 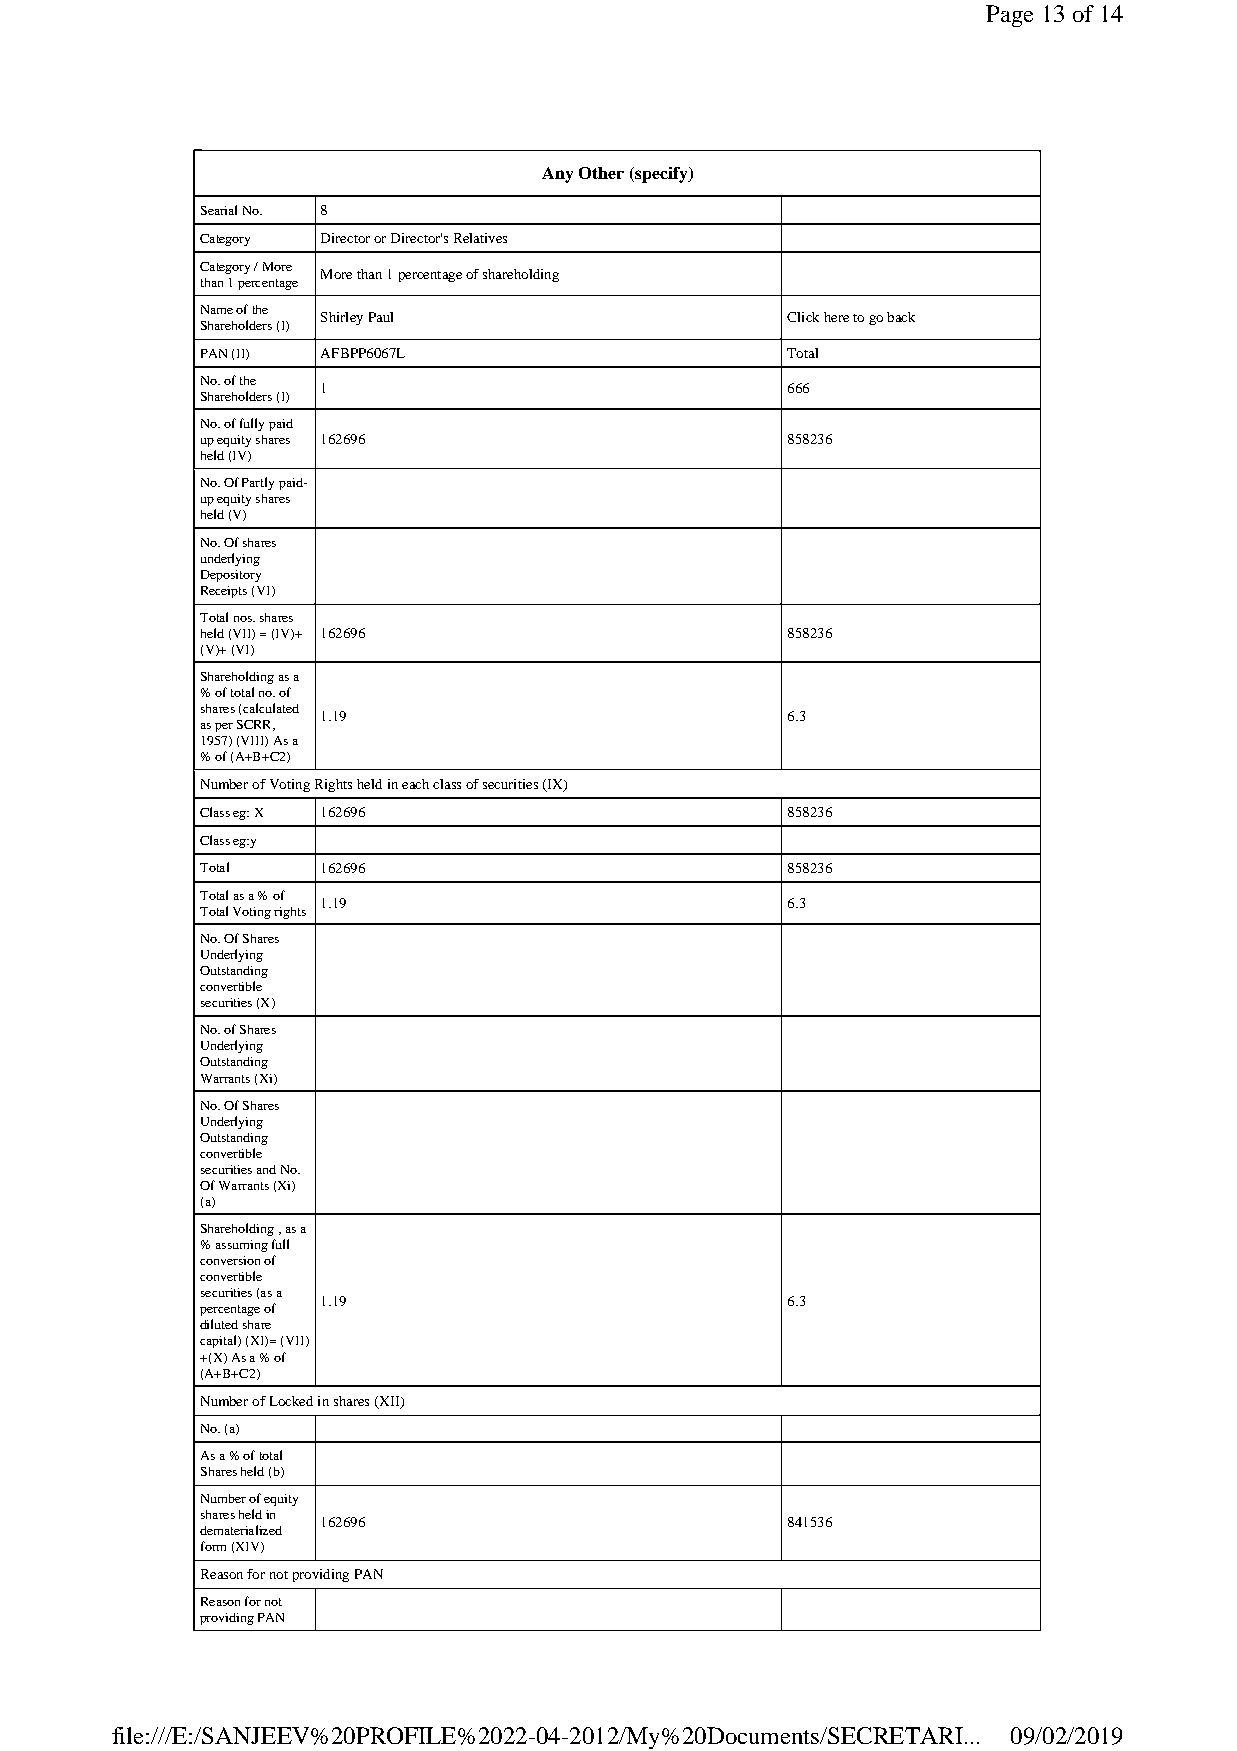 What do you see at coordinates (271, 708) in the screenshot?
I see `calculated` at bounding box center [271, 708].
